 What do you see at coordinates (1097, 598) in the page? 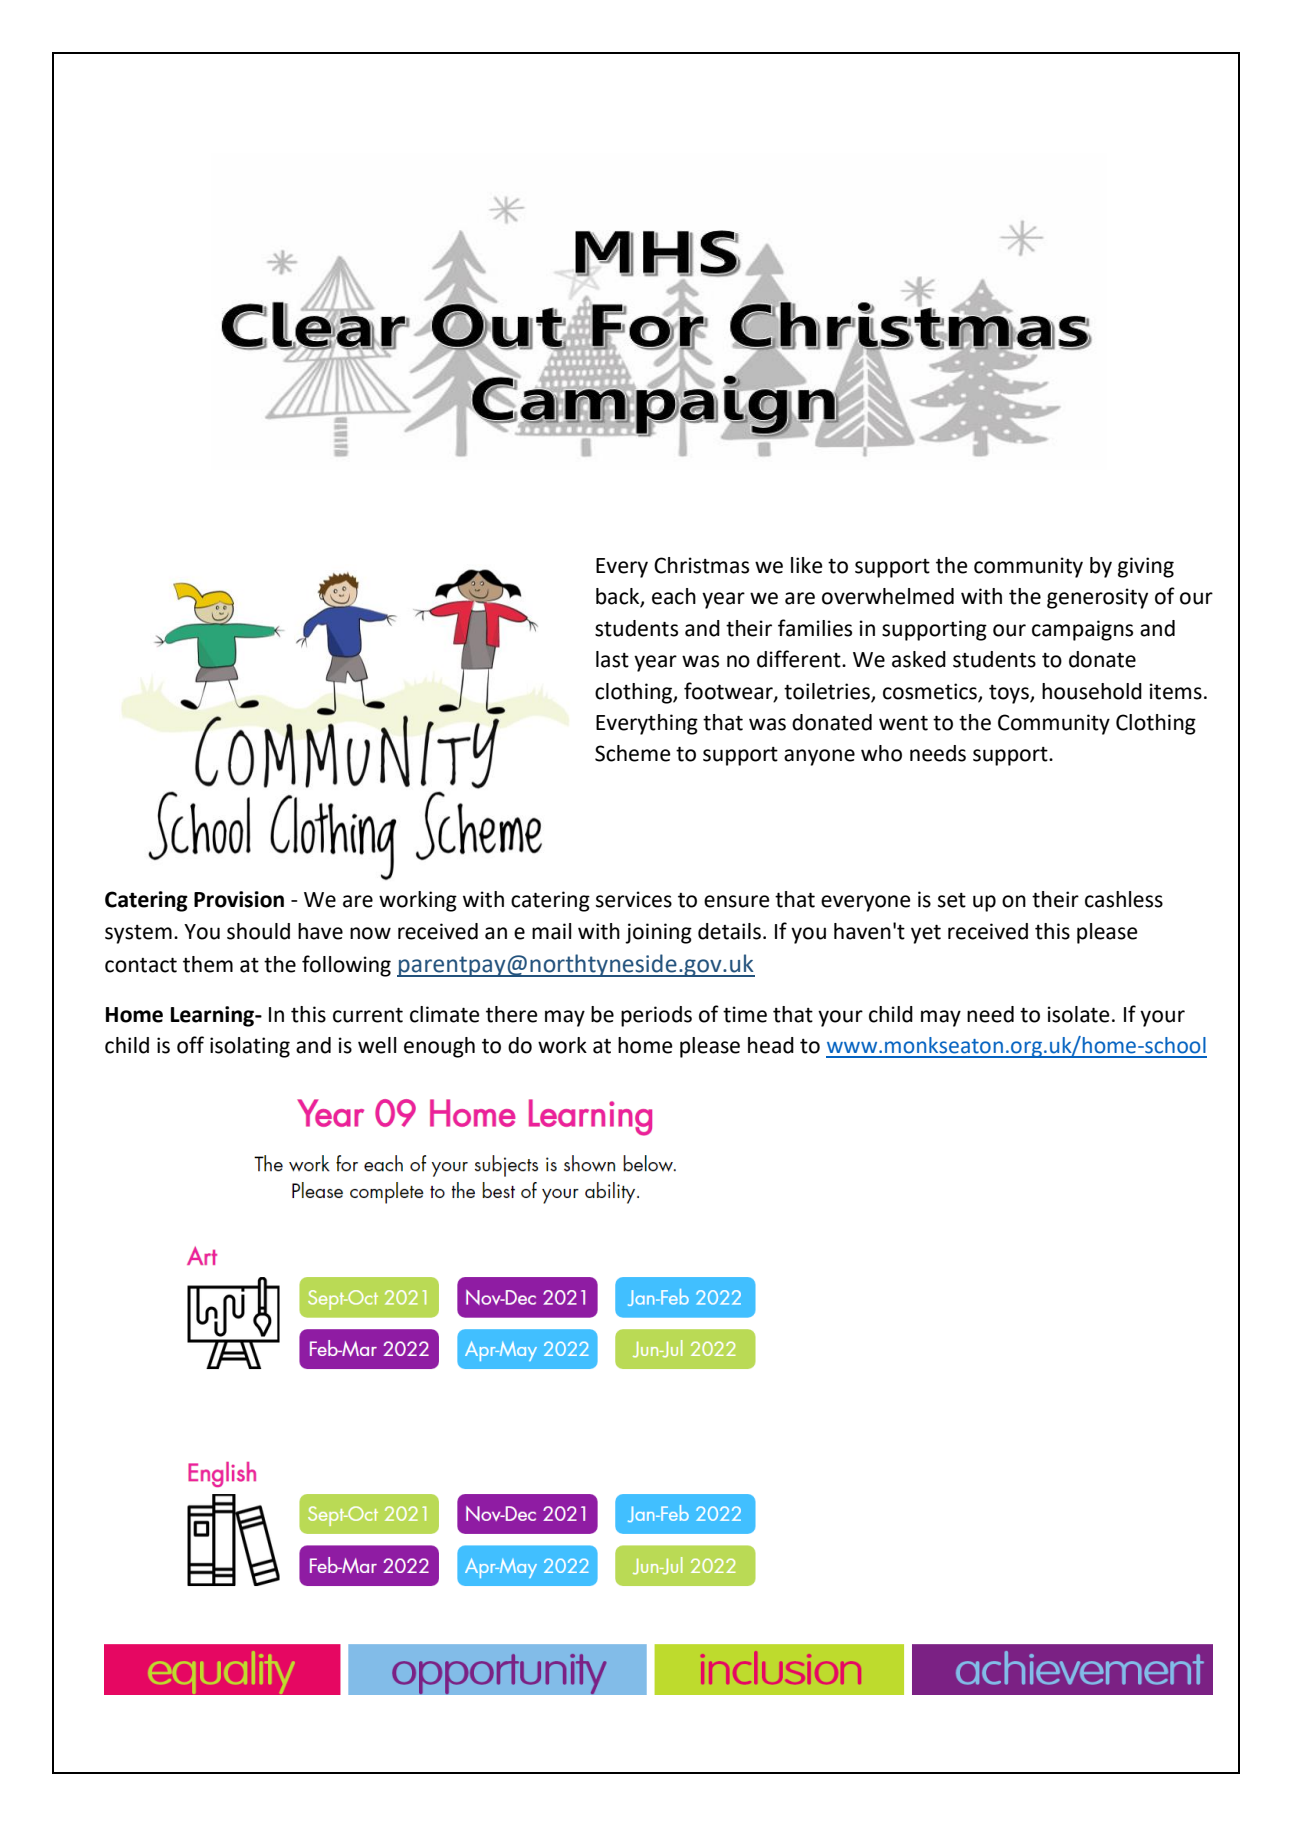
I see `generosity` at bounding box center [1097, 598].
